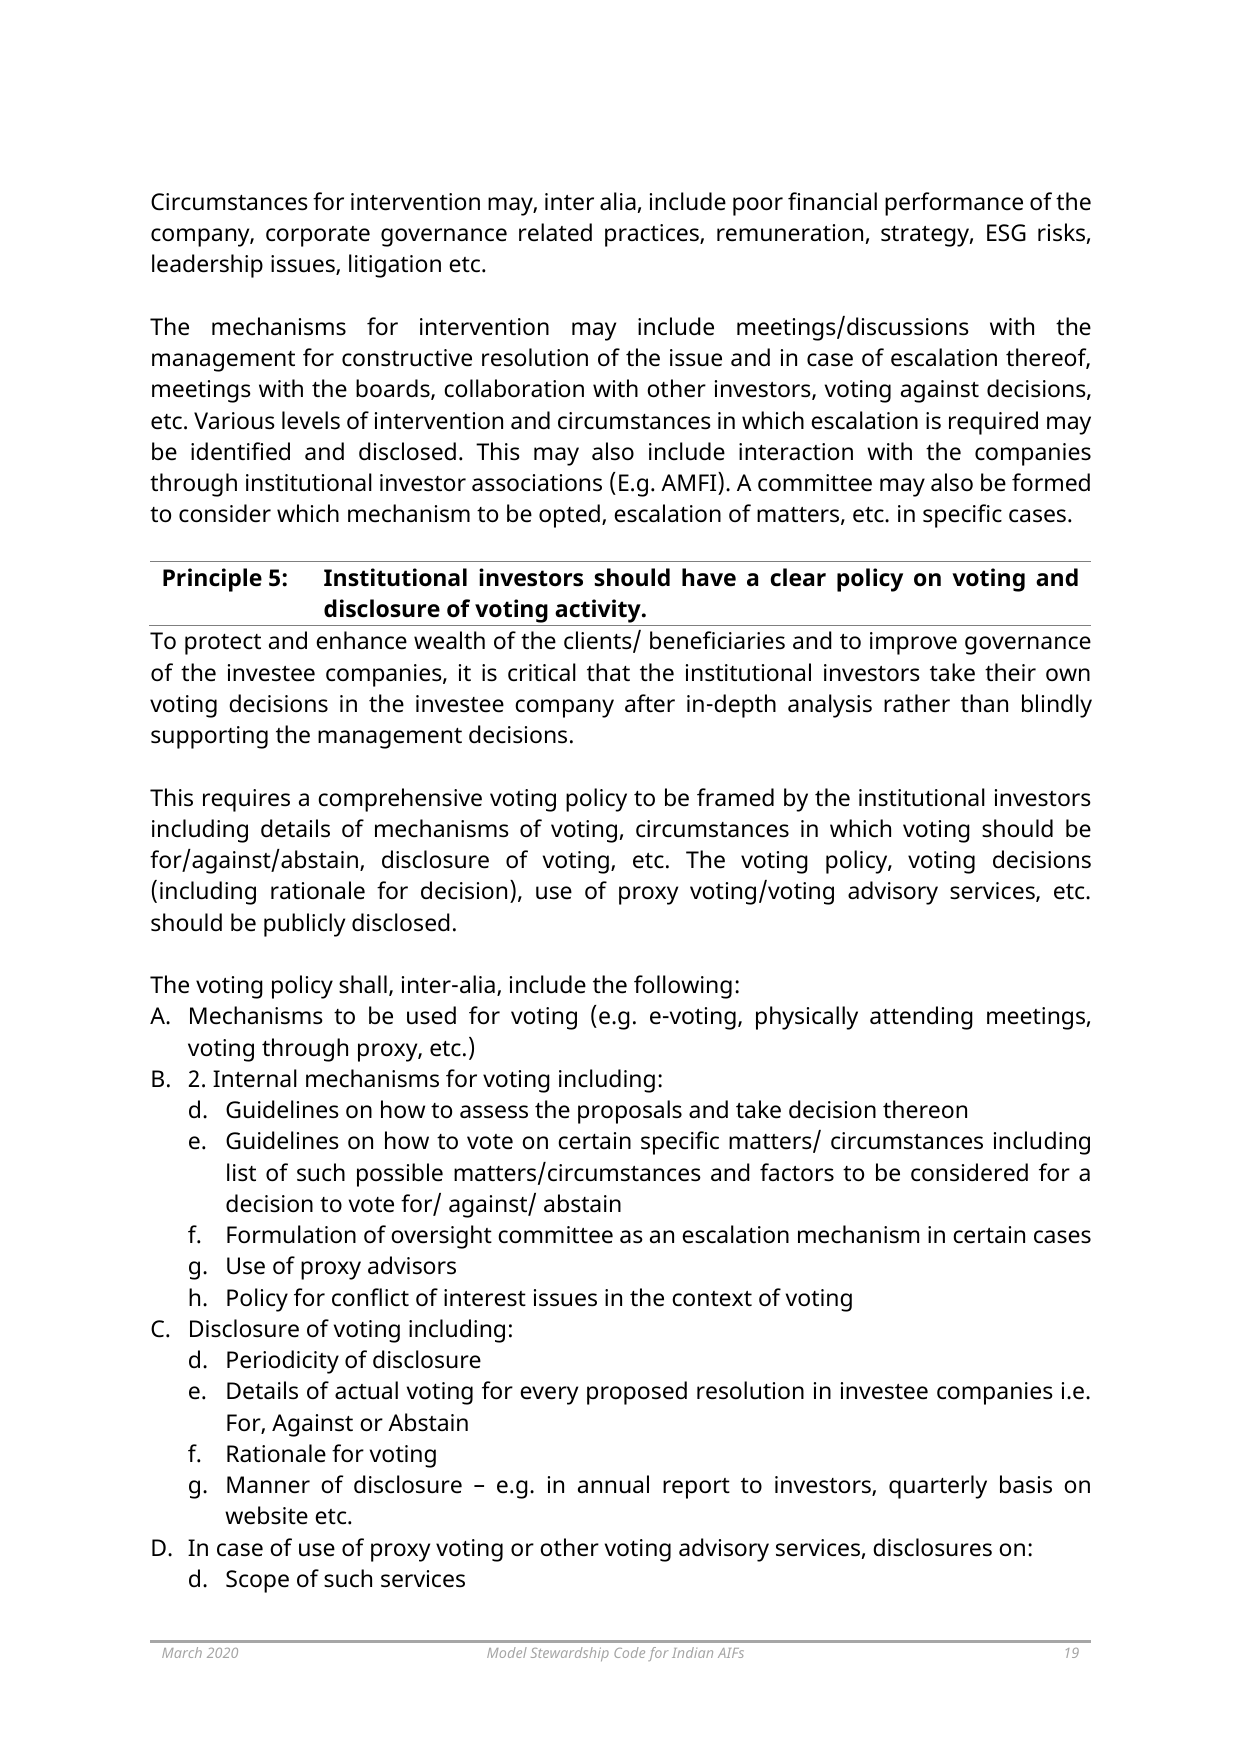 This screenshot has height=1756, width=1242. I want to click on identified, so click(240, 451).
